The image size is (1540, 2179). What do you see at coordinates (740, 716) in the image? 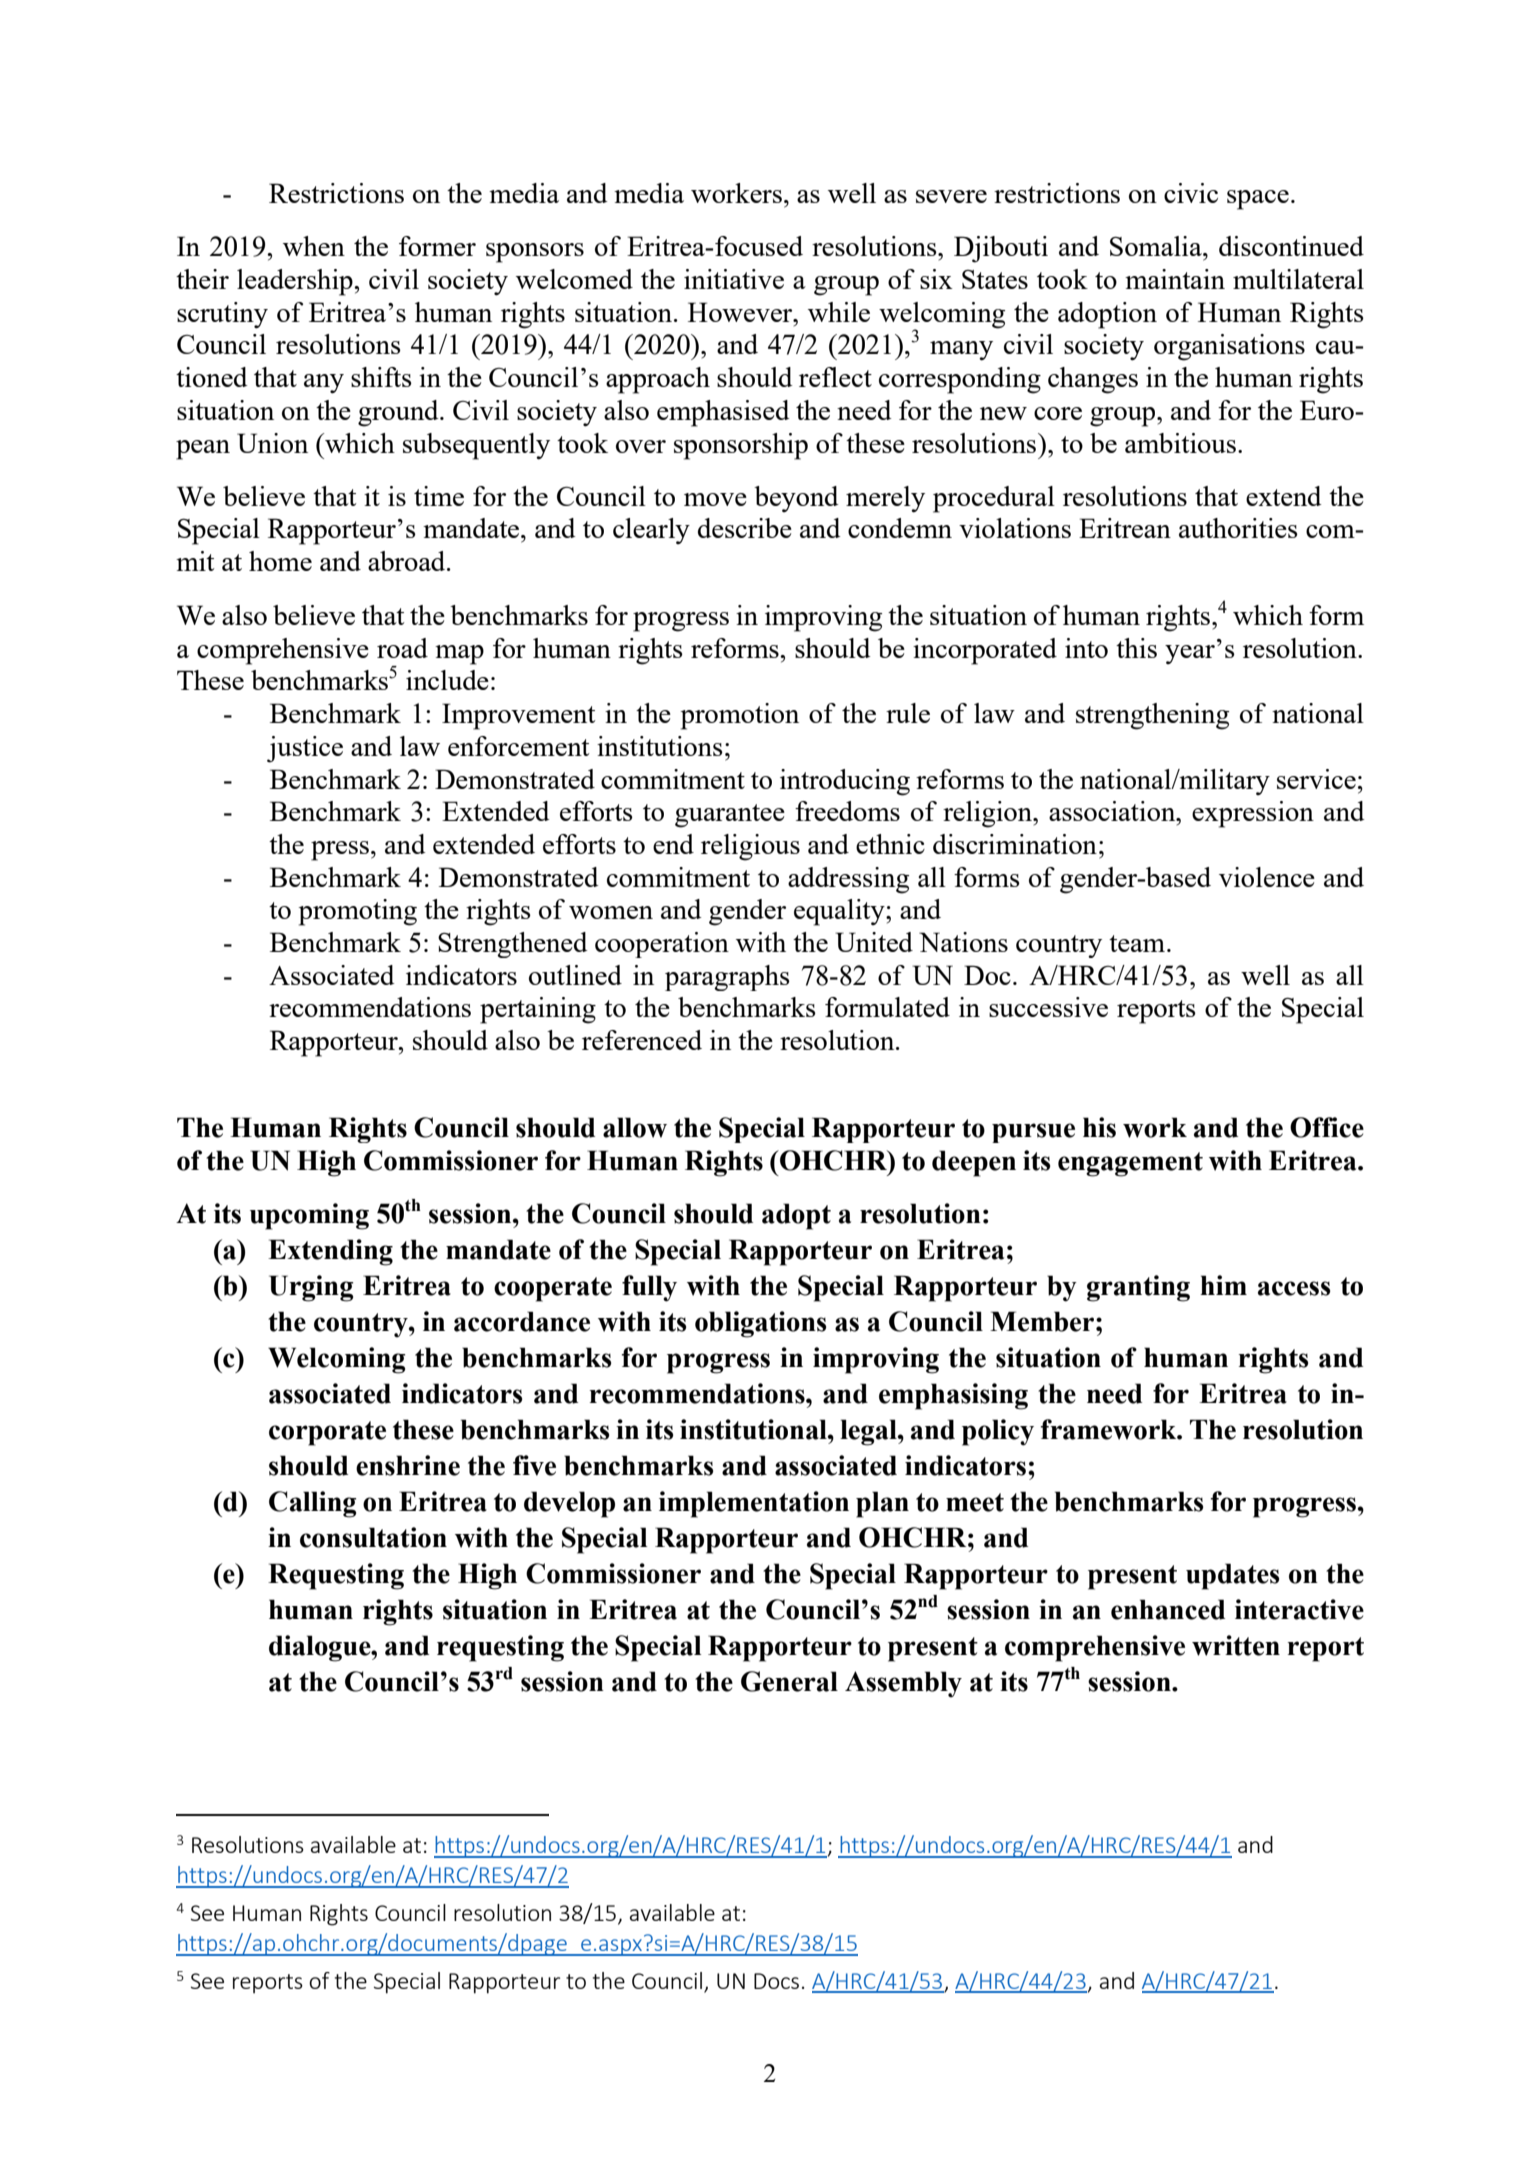
I see `promotion` at bounding box center [740, 716].
